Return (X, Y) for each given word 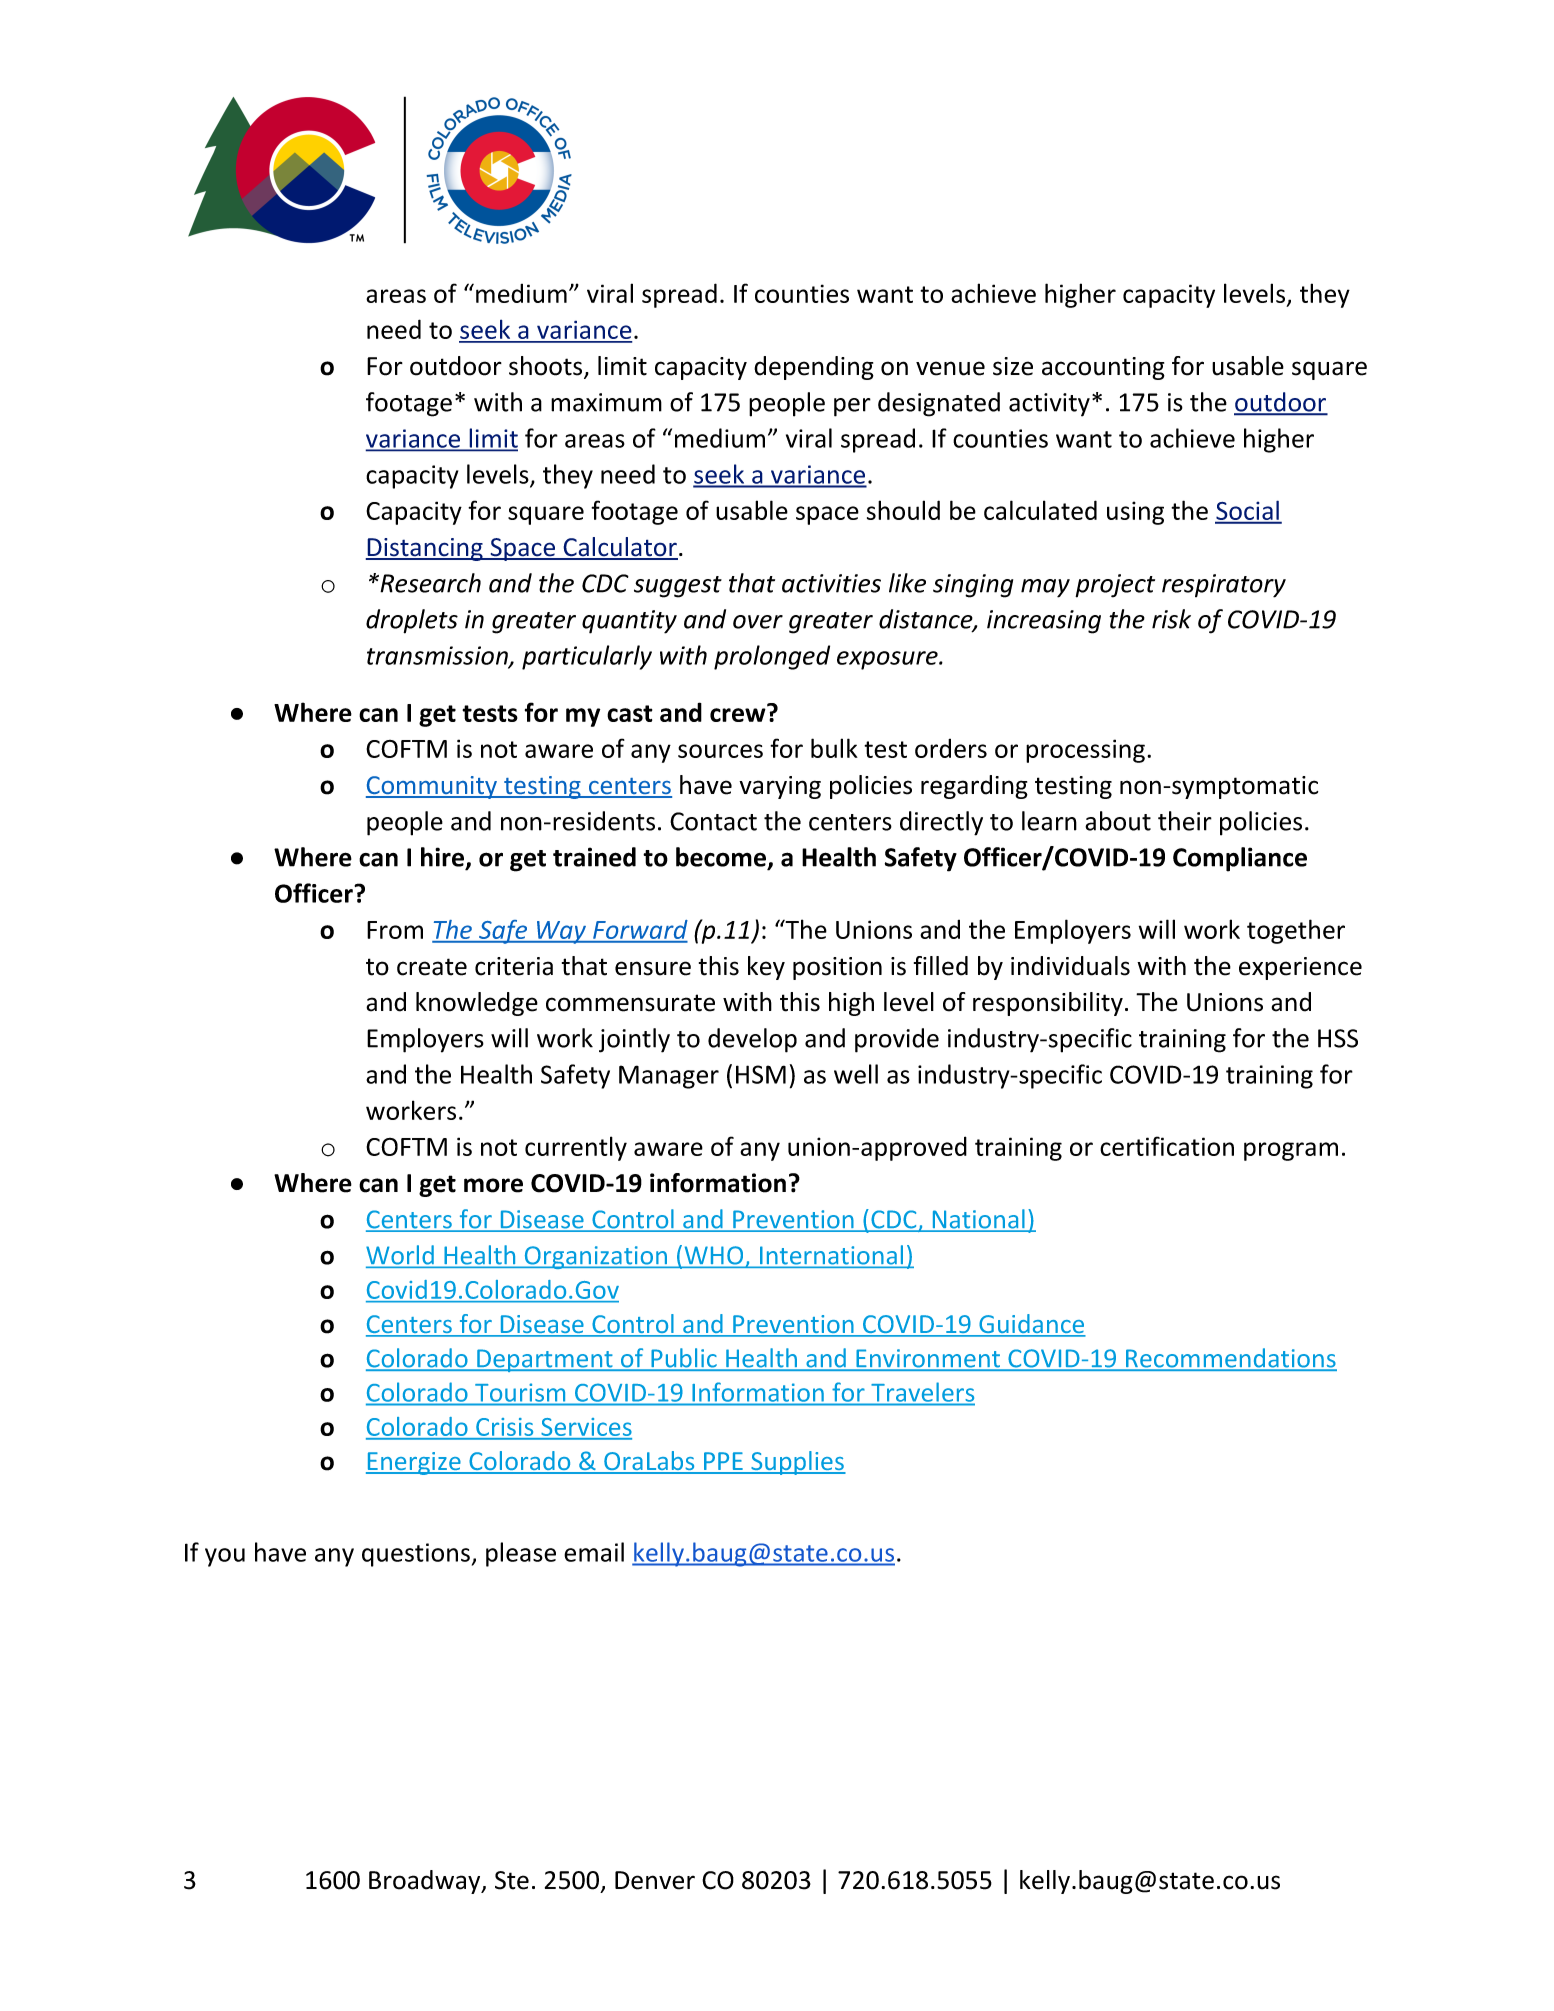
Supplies (797, 1463)
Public (684, 1359)
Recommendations (1230, 1359)
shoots (547, 367)
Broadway (426, 1882)
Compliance (1240, 859)
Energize (414, 1463)
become (722, 858)
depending (814, 368)
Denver (655, 1880)
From (395, 930)
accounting (1103, 368)
